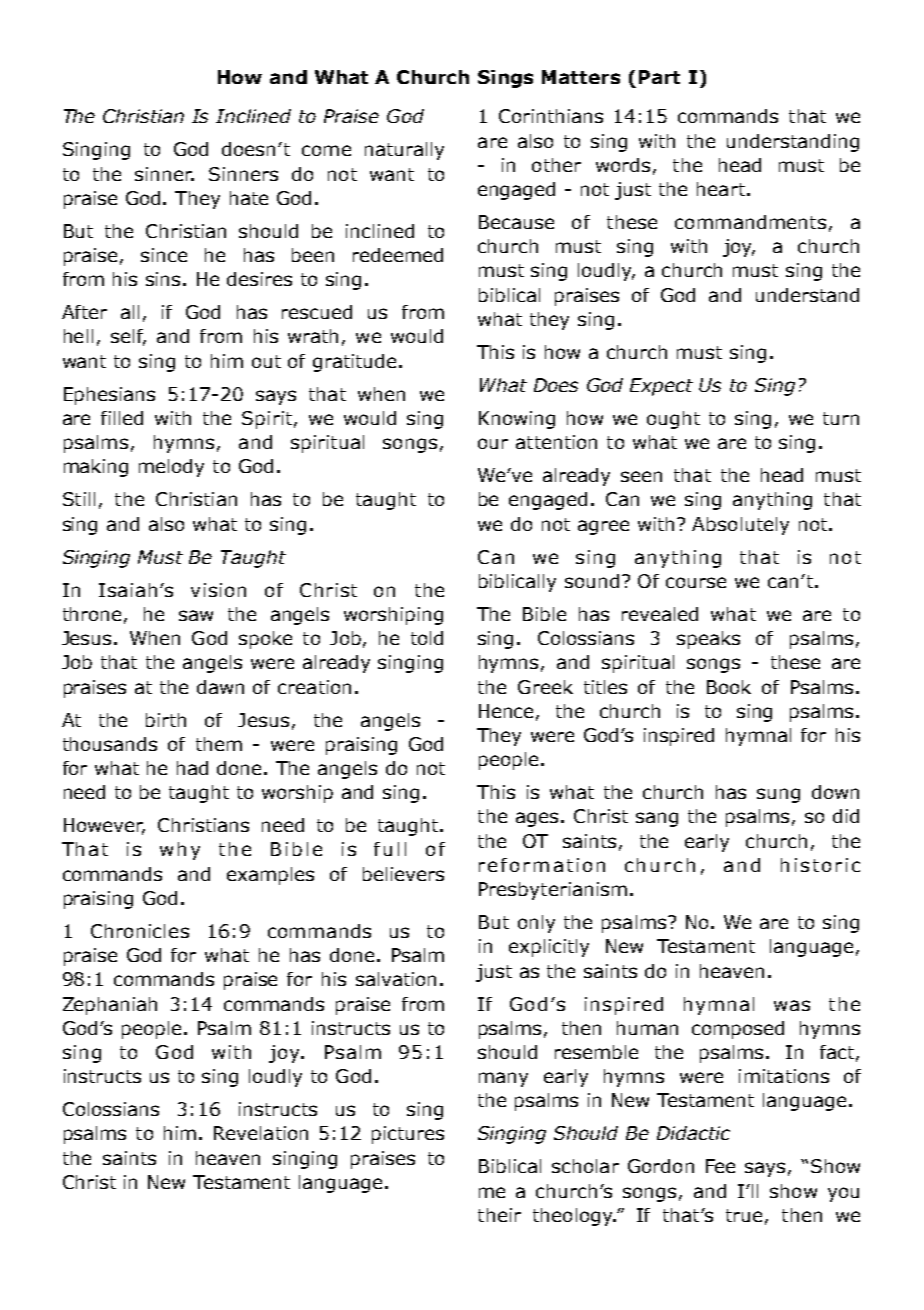 This image has height=1310, width=924. I want to click on was, so click(792, 1005).
